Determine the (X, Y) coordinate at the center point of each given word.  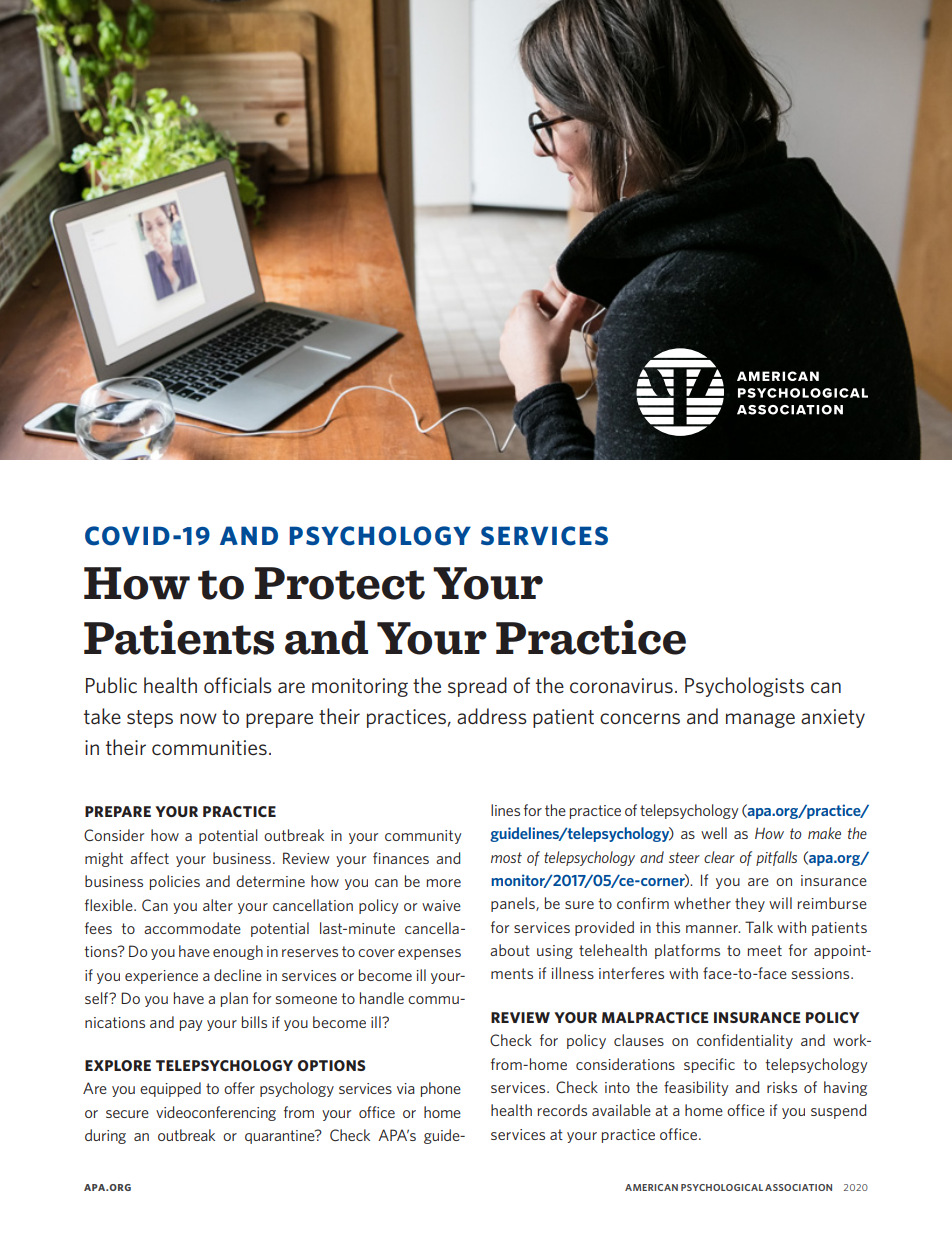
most (506, 857)
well (714, 833)
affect (149, 858)
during (105, 1136)
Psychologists (744, 687)
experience (161, 977)
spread (477, 687)
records (562, 1110)
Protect (340, 583)
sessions (822, 973)
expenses (429, 954)
